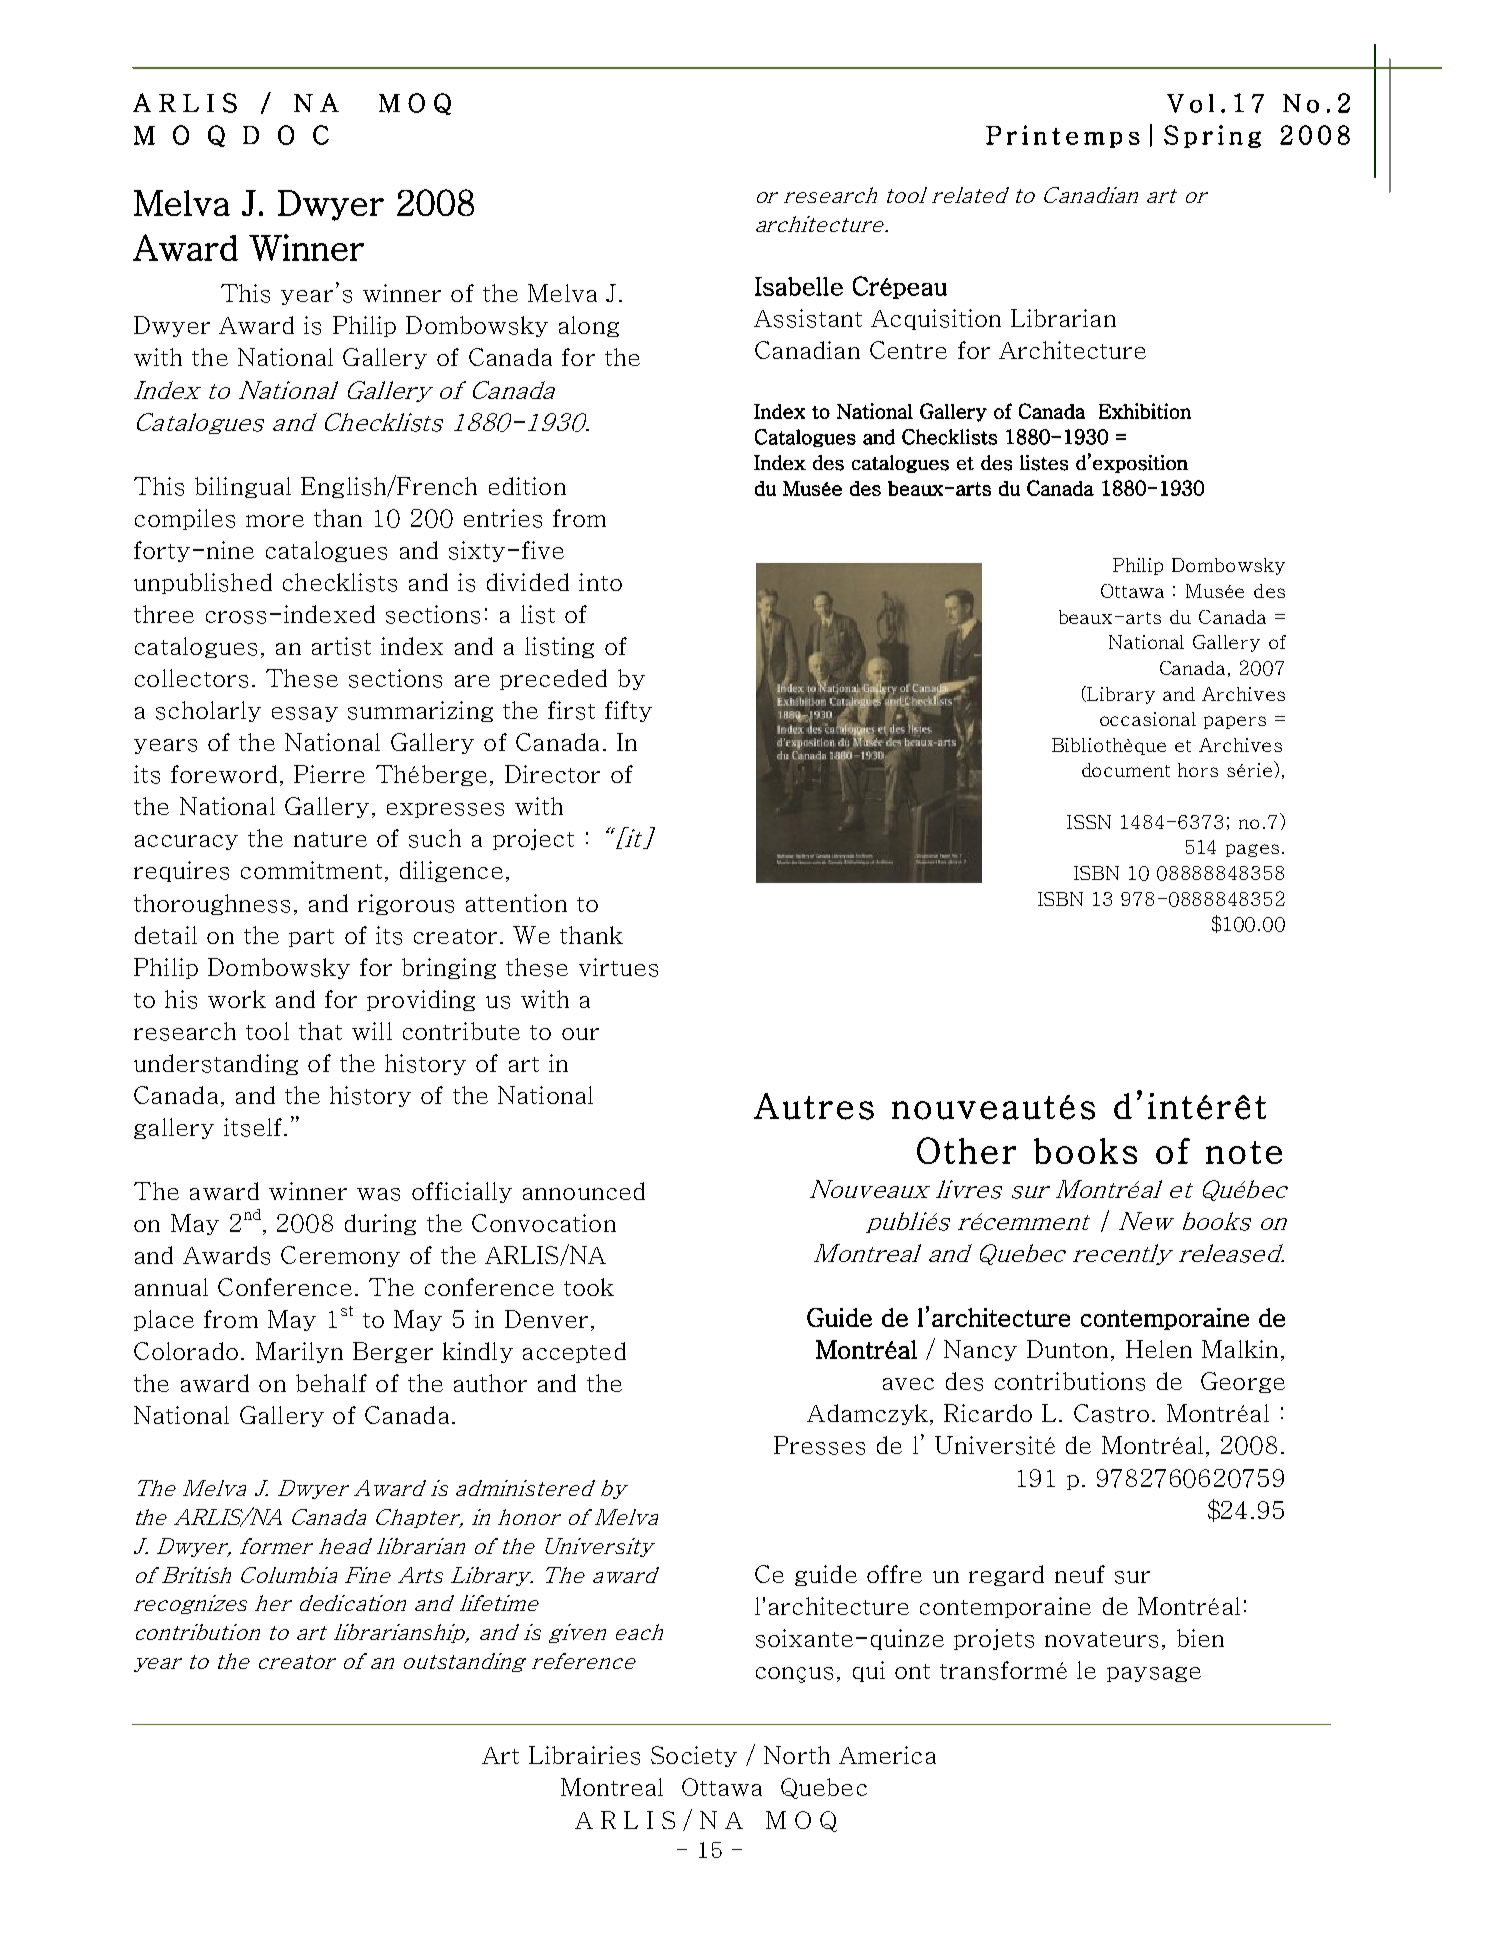 Image resolution: width=1508 pixels, height=1952 pixels. Describe the element at coordinates (299, 1352) in the screenshot. I see `Marilyn` at that location.
